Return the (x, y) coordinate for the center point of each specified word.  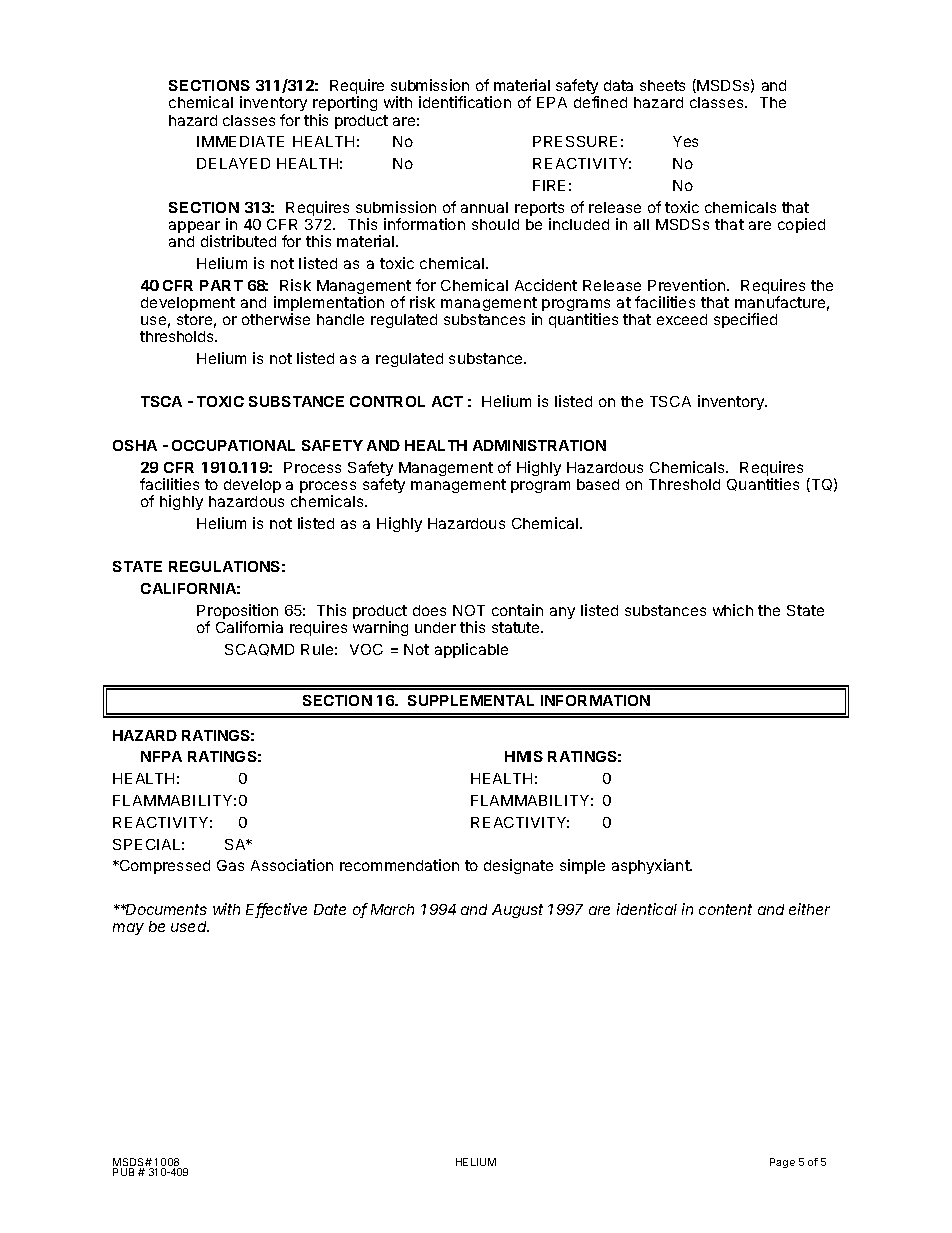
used (190, 926)
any (562, 613)
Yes (685, 141)
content (725, 909)
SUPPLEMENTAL (471, 700)
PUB (123, 1172)
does (429, 610)
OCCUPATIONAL (233, 445)
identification (465, 102)
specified (745, 320)
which (733, 610)
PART (221, 285)
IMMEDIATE (240, 141)
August (517, 911)
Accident (546, 285)
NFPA (161, 756)
